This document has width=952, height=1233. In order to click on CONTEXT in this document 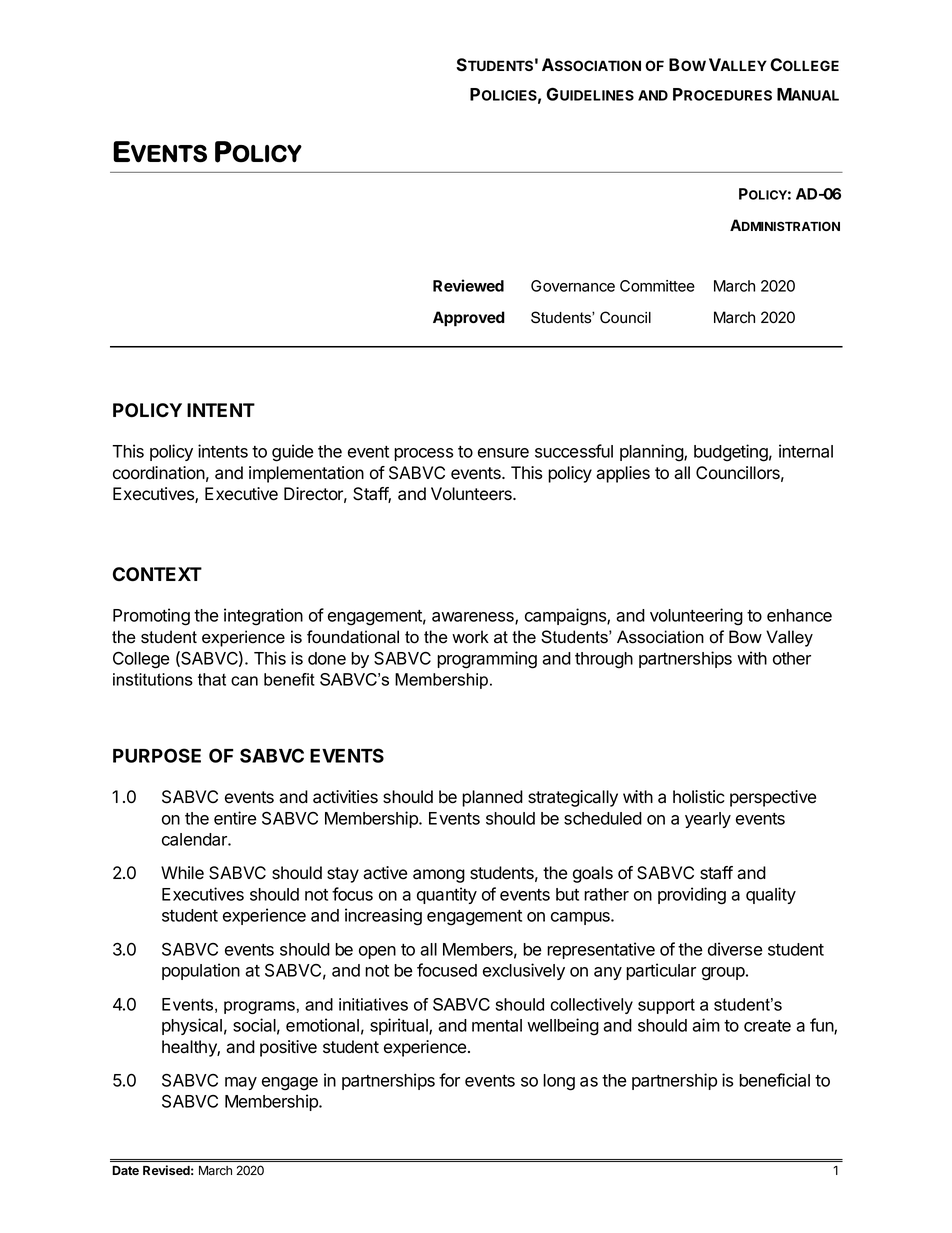, I will do `click(157, 574)`.
